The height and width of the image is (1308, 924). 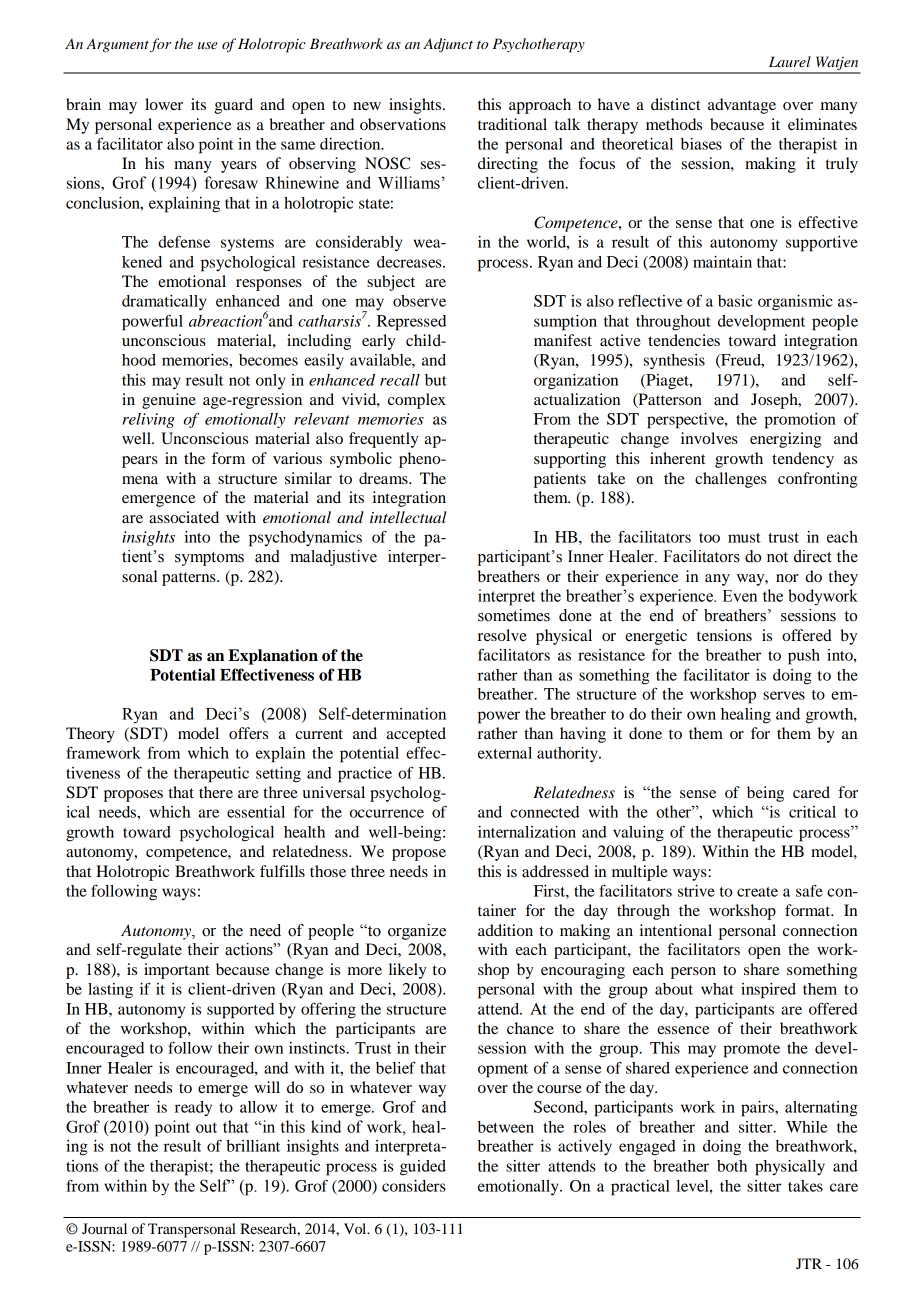 What do you see at coordinates (414, 1186) in the image?
I see `considers` at bounding box center [414, 1186].
